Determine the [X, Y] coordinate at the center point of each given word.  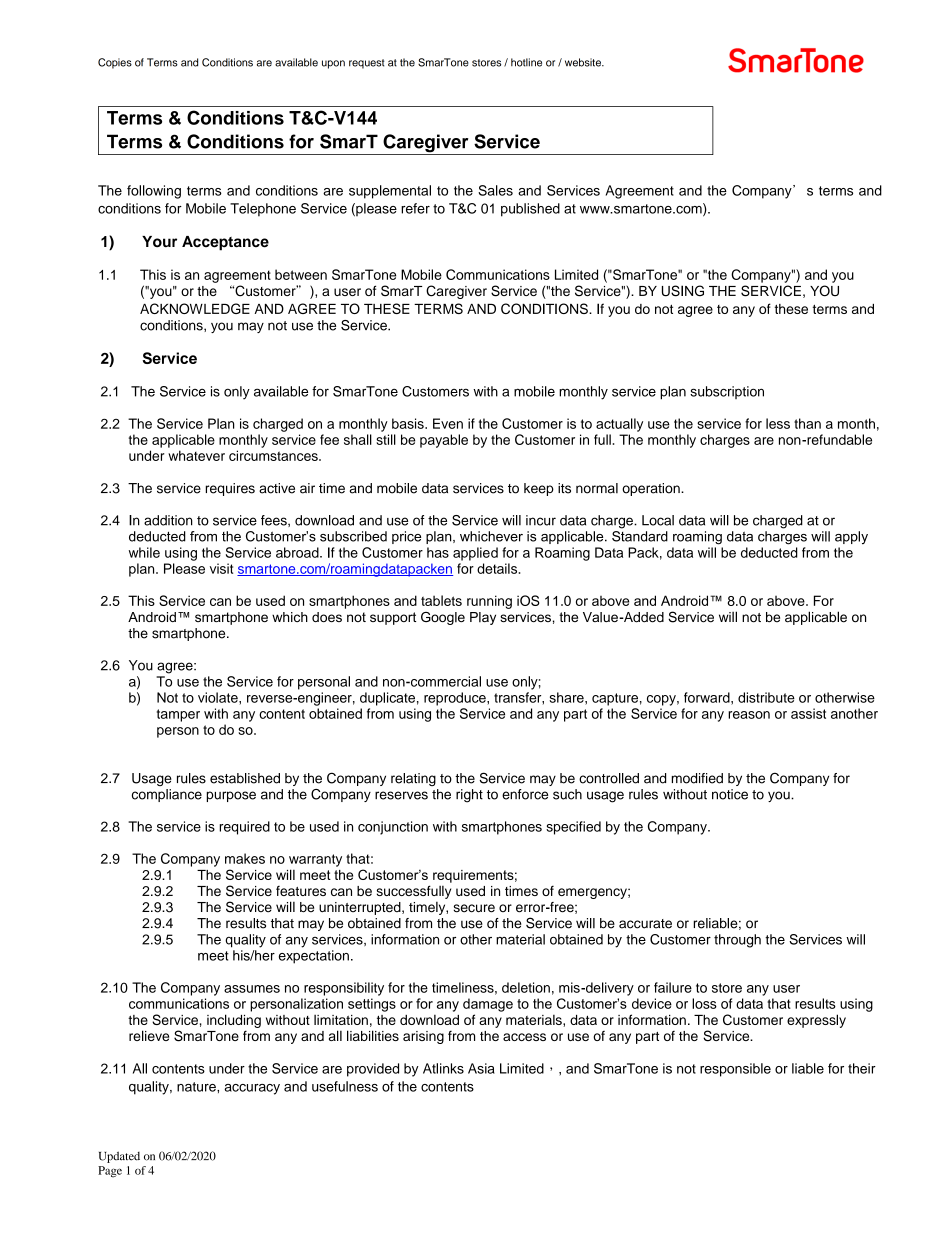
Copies [115, 63]
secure [474, 908]
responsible [735, 1070]
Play [483, 618]
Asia [481, 1068]
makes [245, 858]
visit [221, 568]
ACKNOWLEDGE [195, 308]
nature [197, 1087]
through [737, 941]
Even [448, 423]
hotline [526, 62]
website [584, 62]
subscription [727, 392]
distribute [766, 697]
